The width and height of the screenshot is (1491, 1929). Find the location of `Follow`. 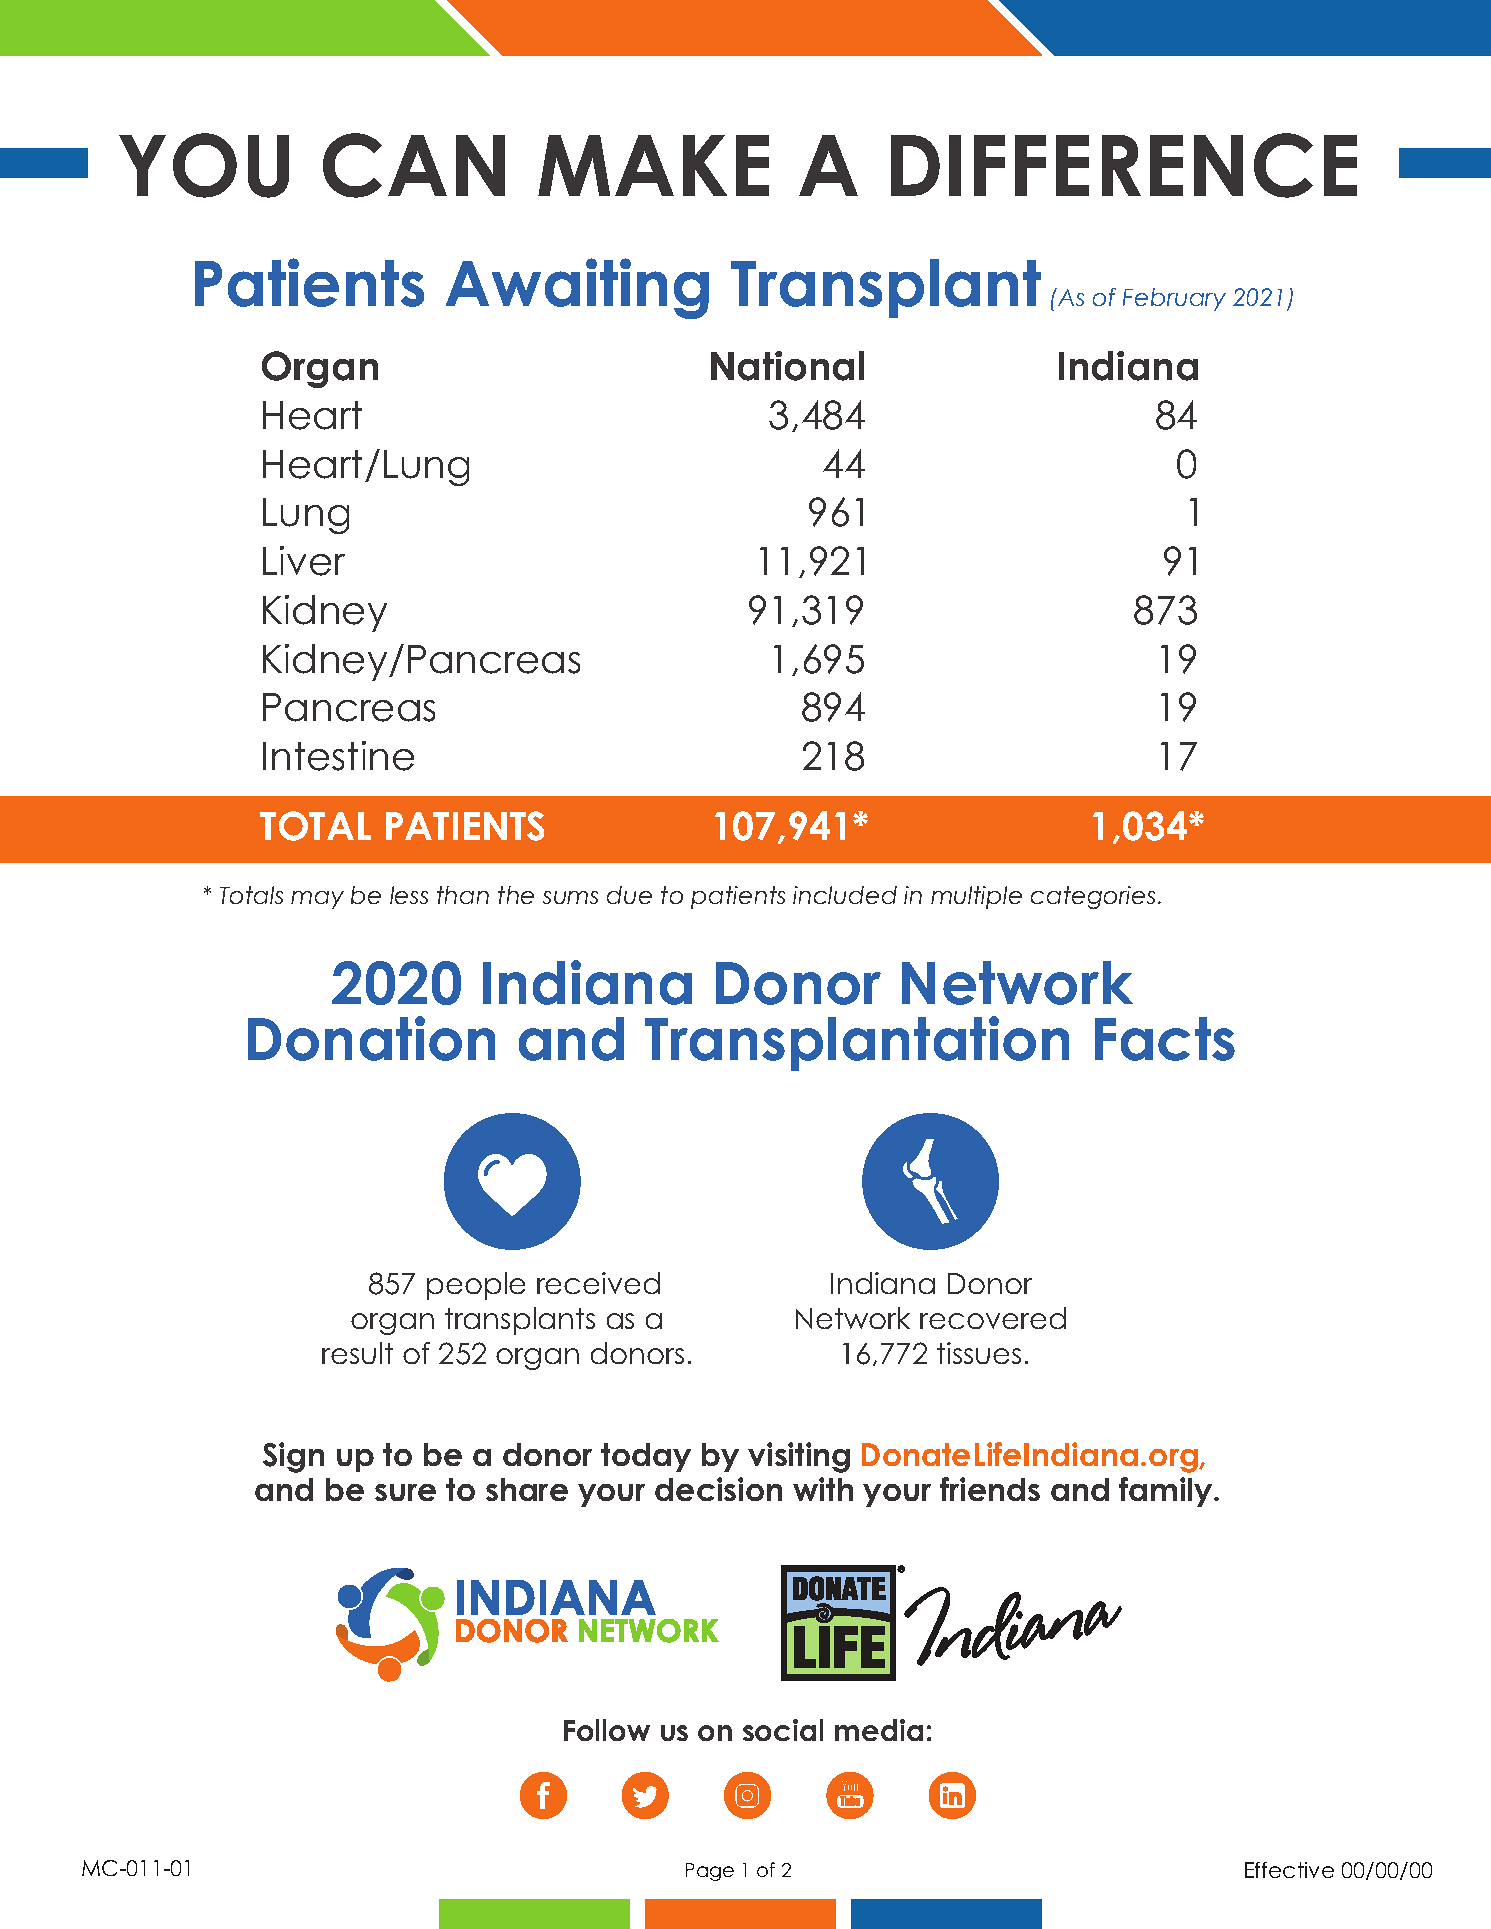

Follow is located at coordinates (607, 1730).
